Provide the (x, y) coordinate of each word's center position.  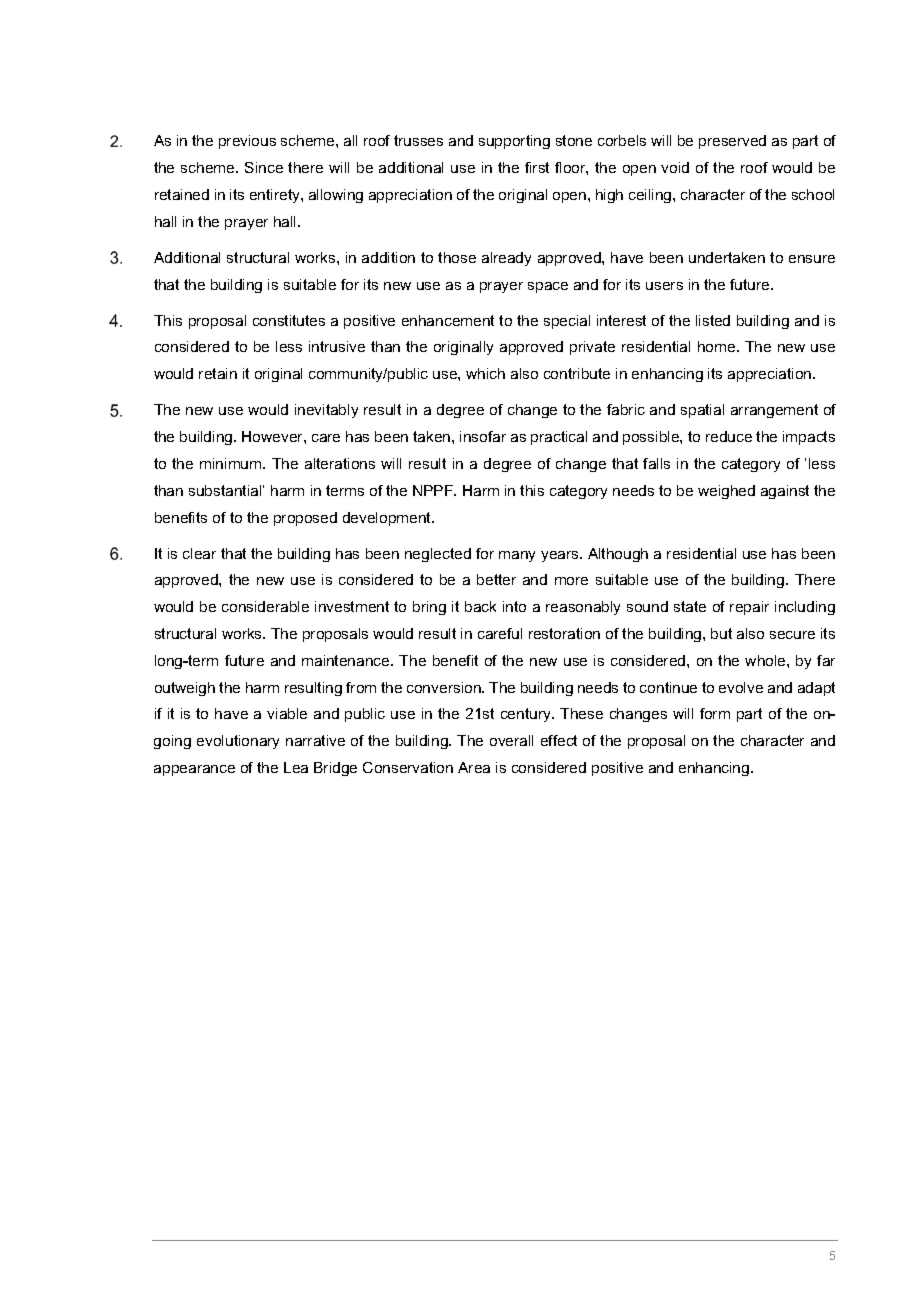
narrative (315, 740)
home (718, 346)
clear (199, 553)
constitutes (289, 320)
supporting (514, 142)
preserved (732, 142)
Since (264, 167)
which (485, 373)
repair (749, 608)
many (517, 556)
